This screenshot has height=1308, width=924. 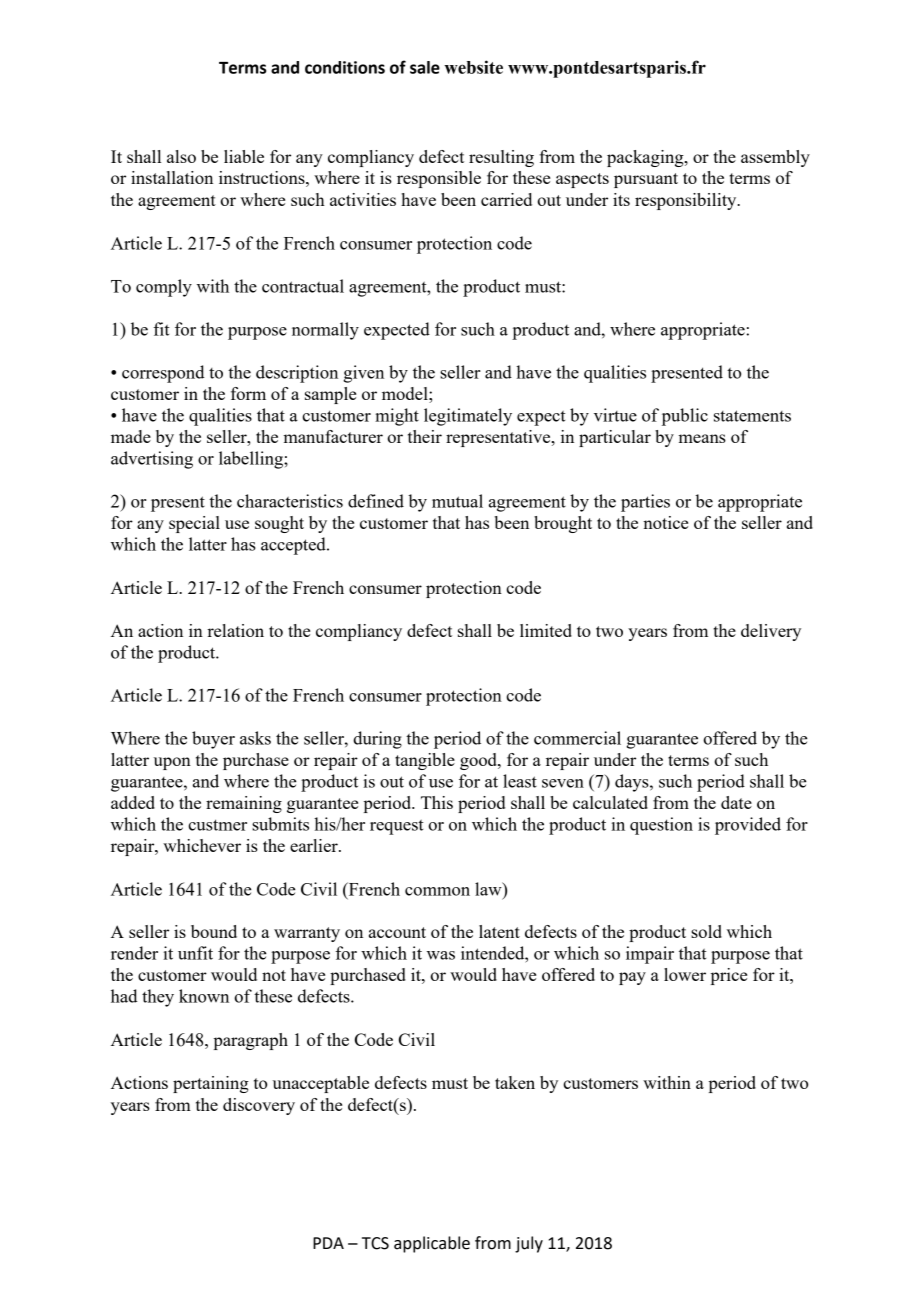 What do you see at coordinates (163, 374) in the screenshot?
I see `correspond` at bounding box center [163, 374].
